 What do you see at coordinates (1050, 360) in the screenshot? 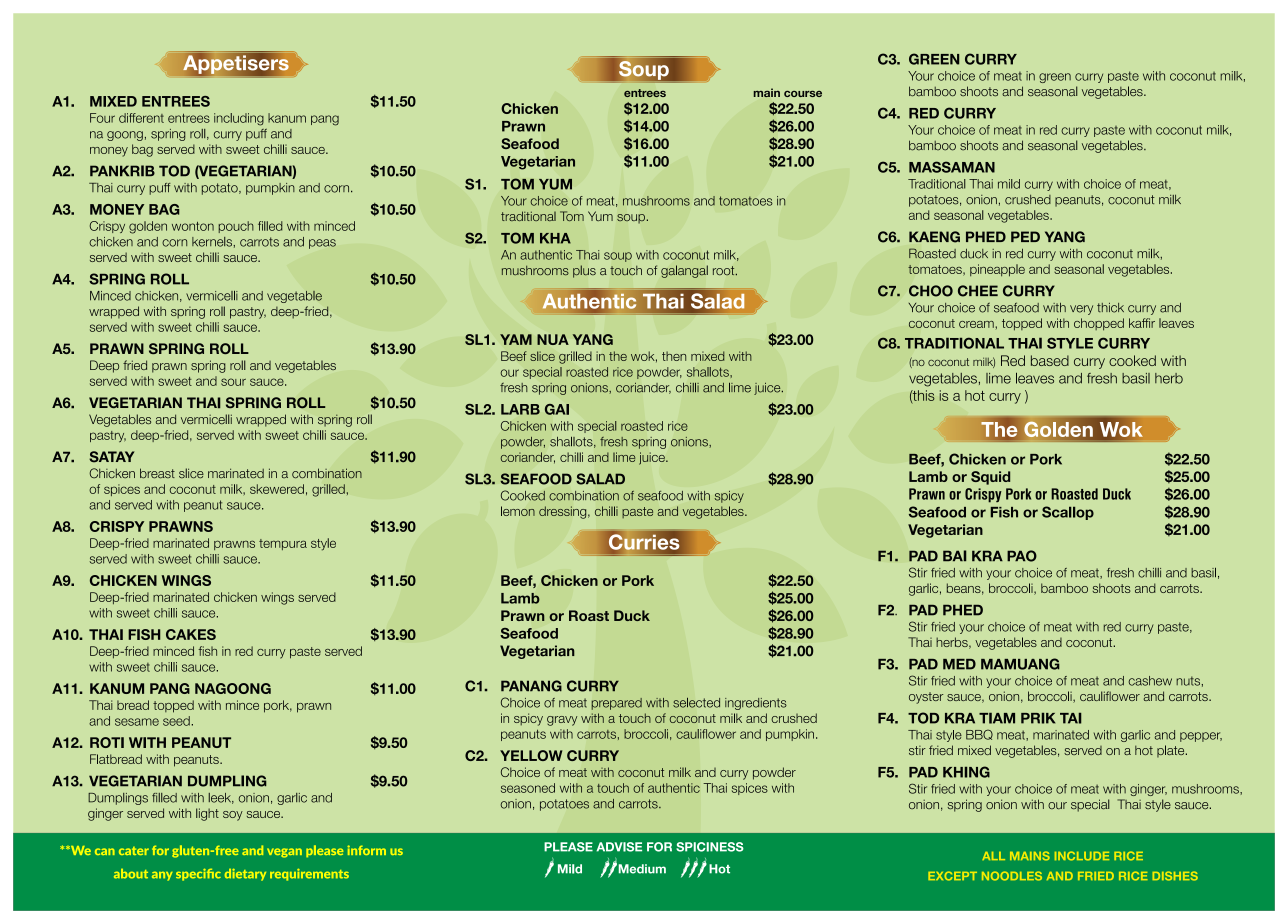
I see `based` at bounding box center [1050, 360].
